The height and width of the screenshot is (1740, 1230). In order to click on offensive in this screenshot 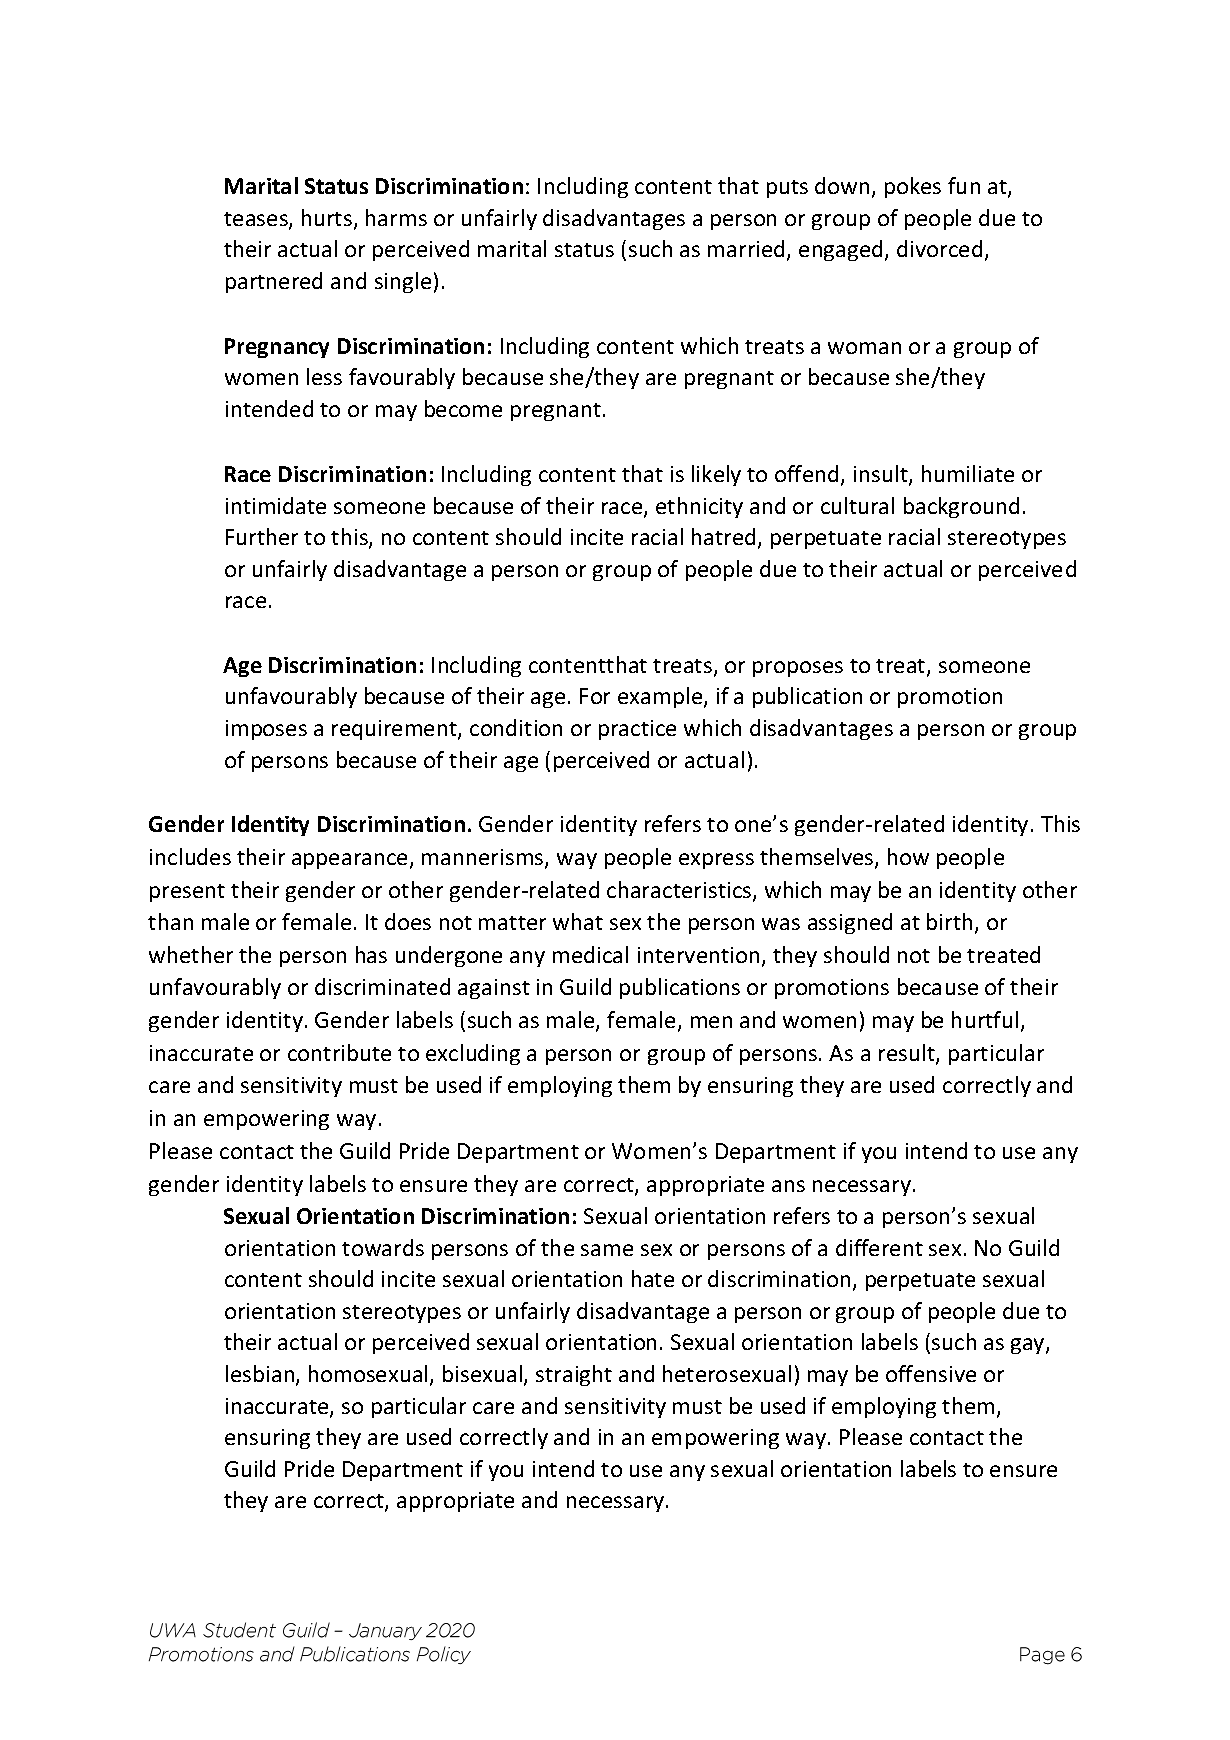, I will do `click(931, 1373)`.
